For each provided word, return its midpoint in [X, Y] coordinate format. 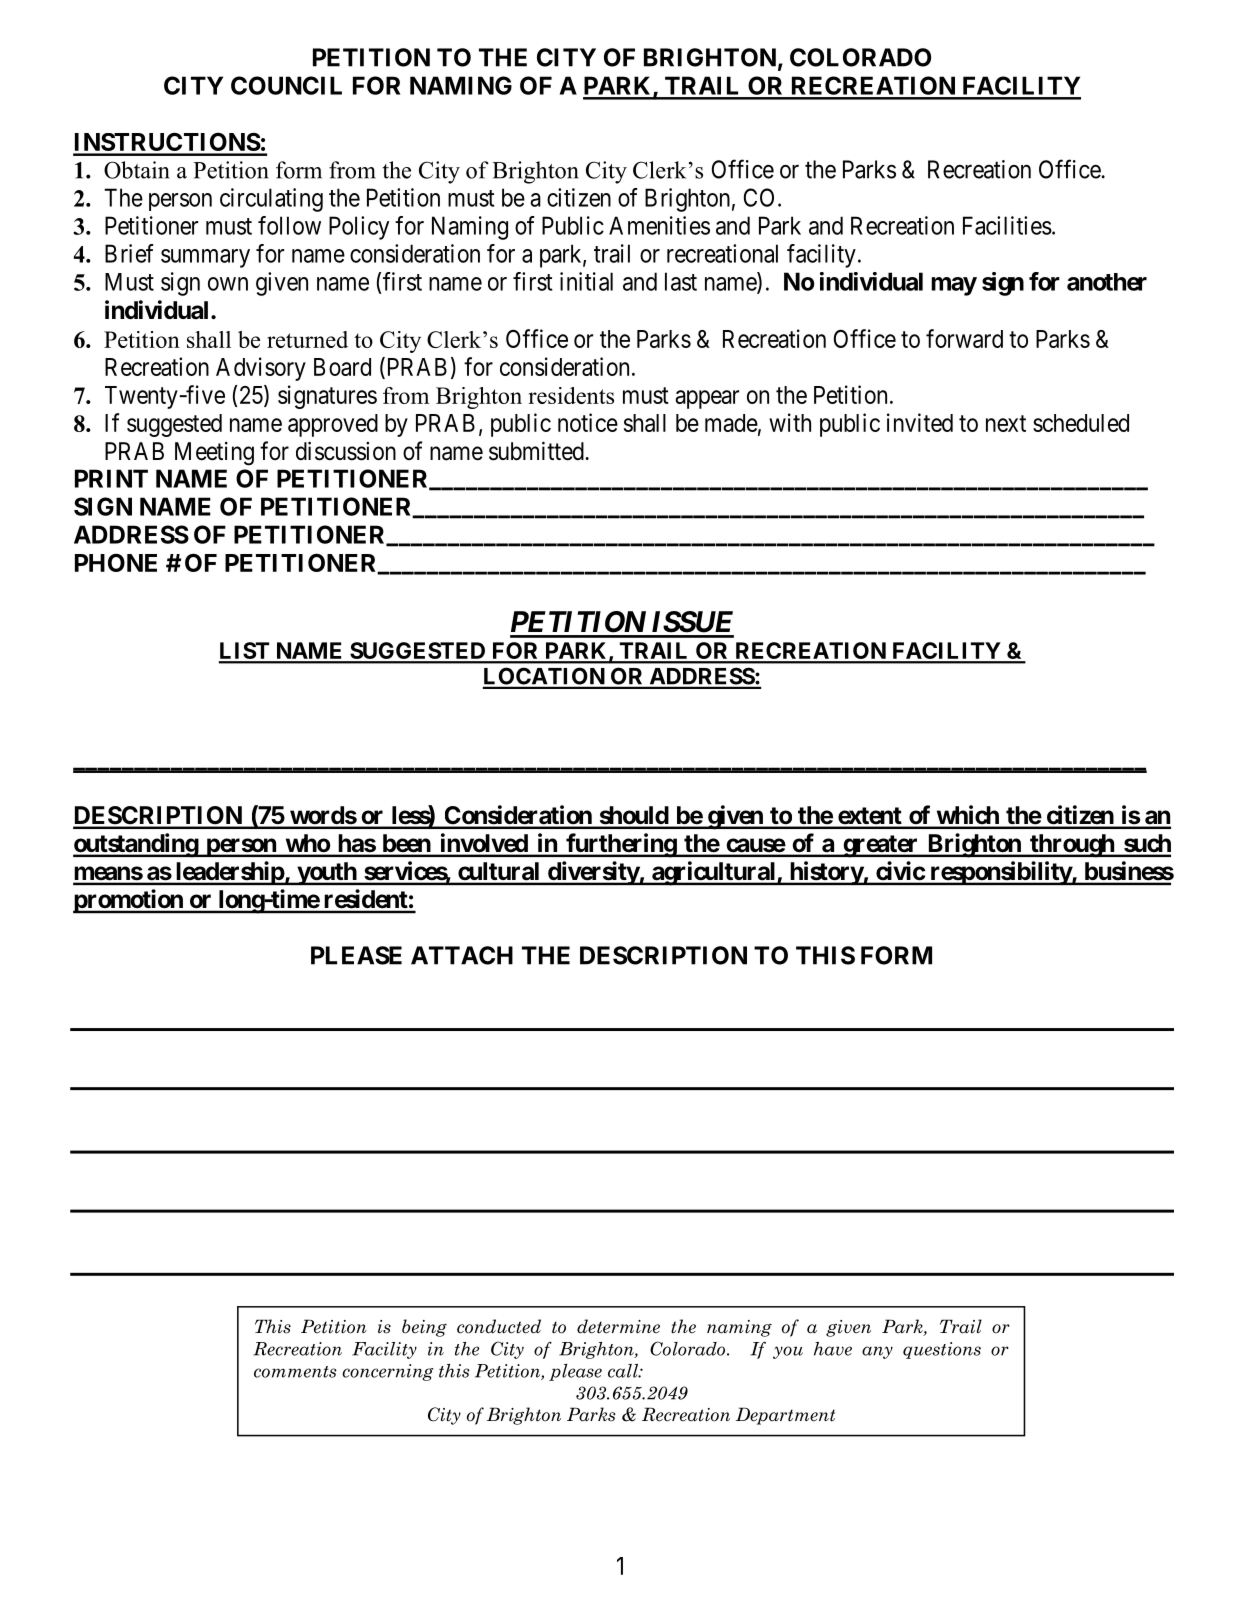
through [1072, 846]
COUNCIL [286, 85]
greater [881, 846]
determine [618, 1326]
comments [295, 1372]
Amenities [659, 225]
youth [326, 874]
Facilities [1007, 225]
